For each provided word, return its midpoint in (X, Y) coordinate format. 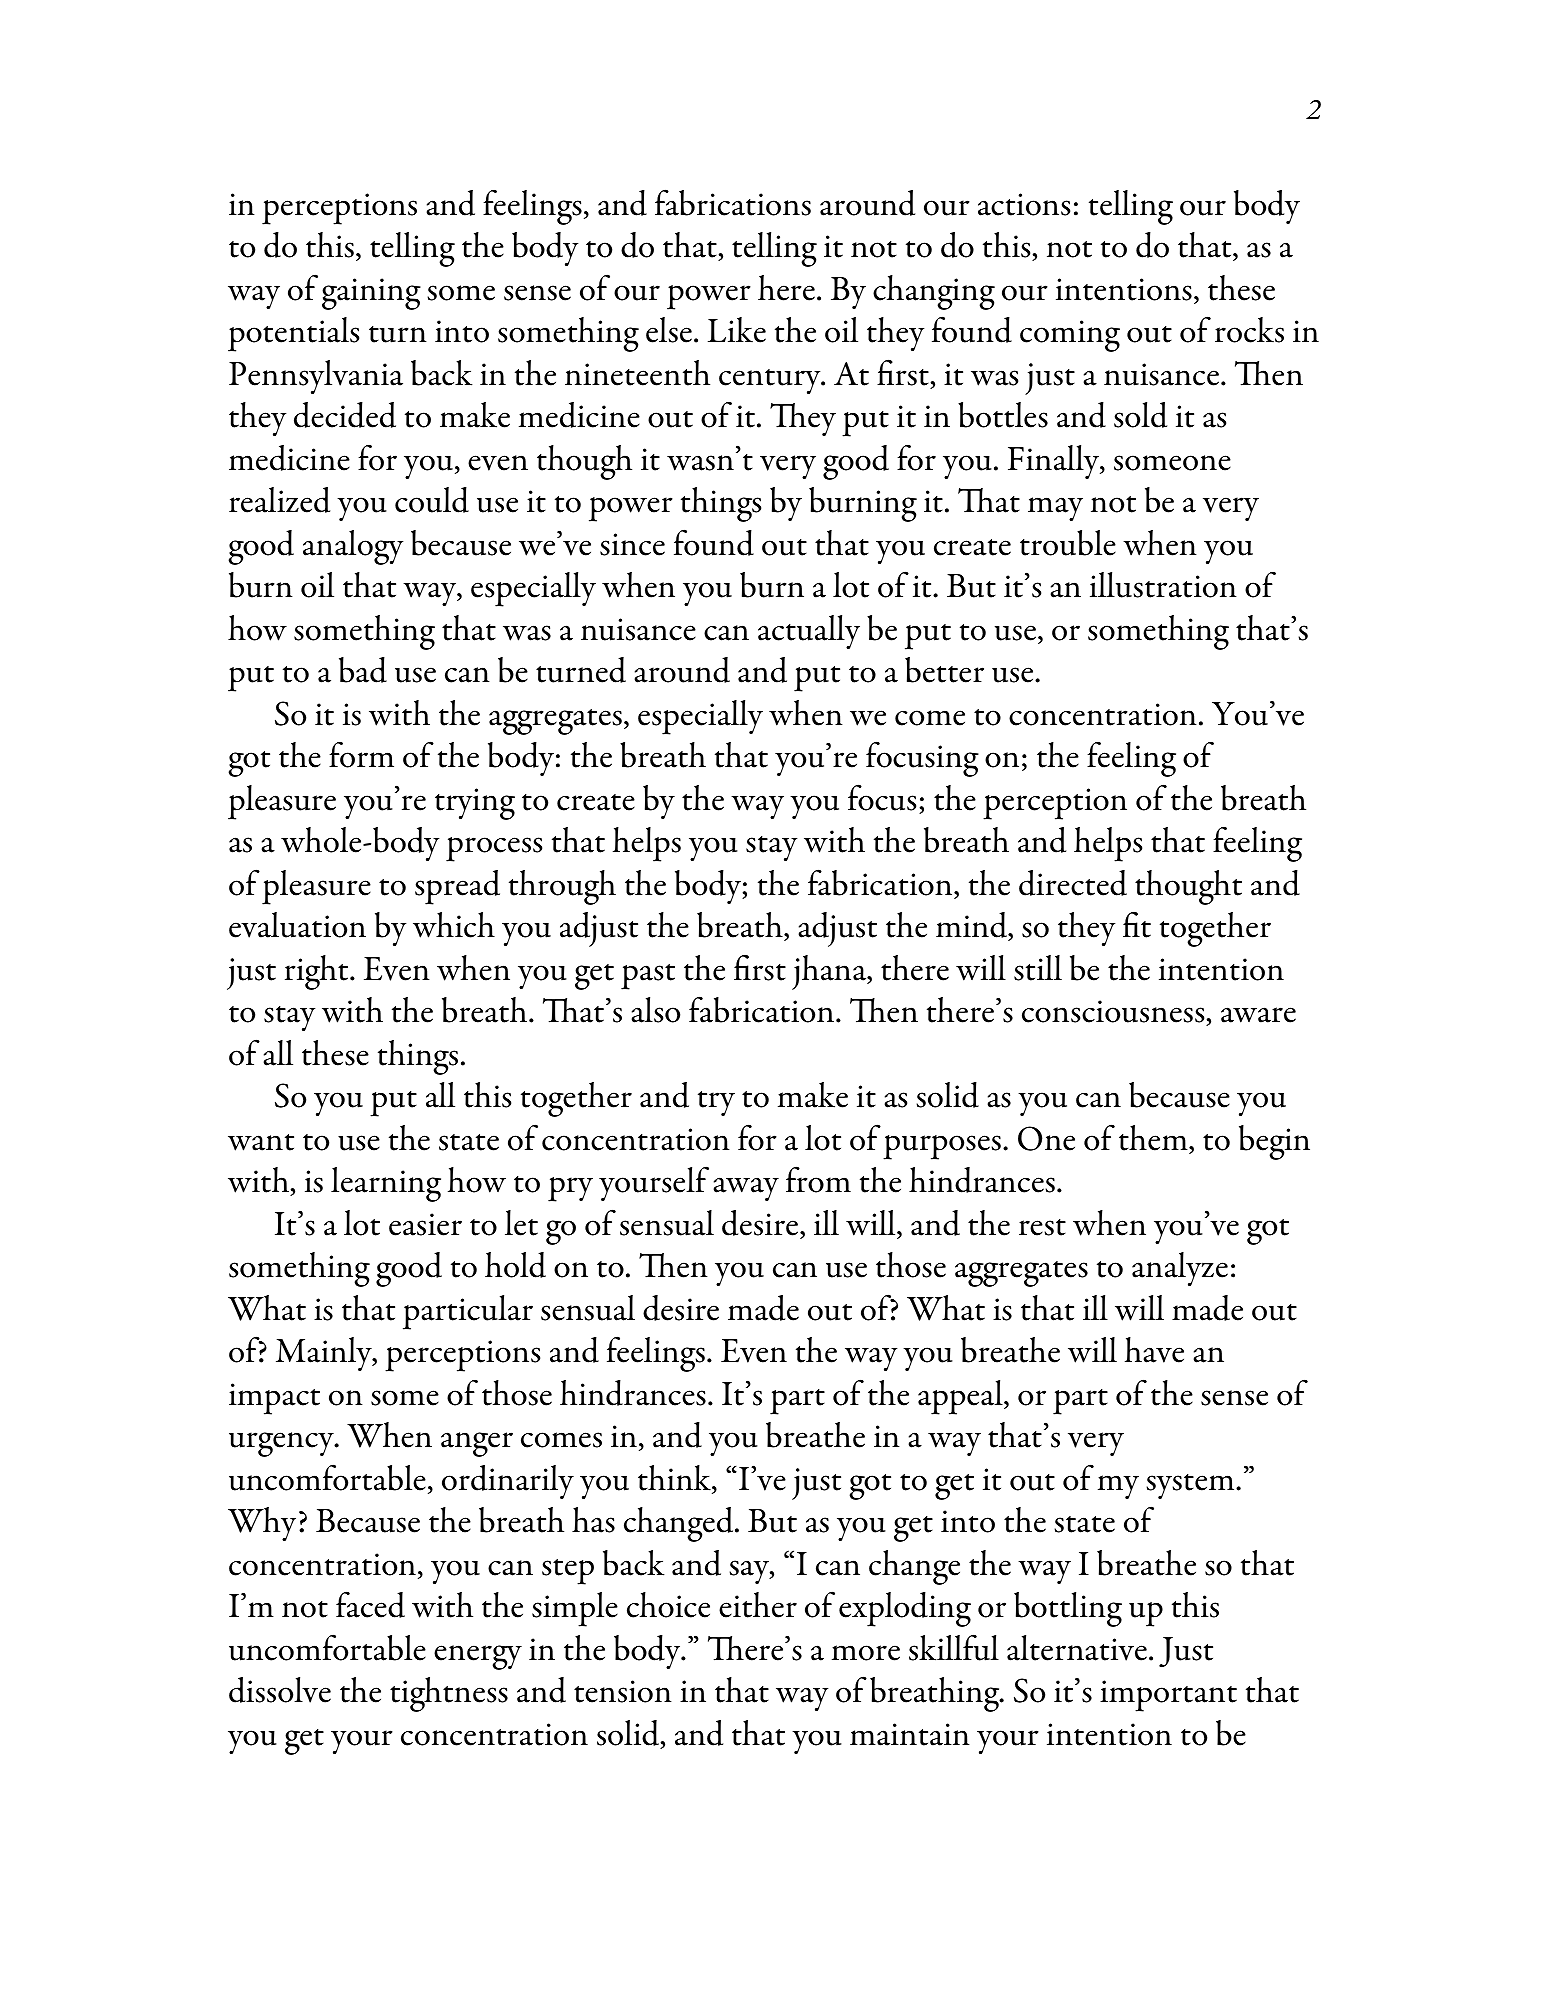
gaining (371, 294)
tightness (449, 1694)
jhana (830, 972)
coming (1070, 336)
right (318, 972)
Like (737, 330)
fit (1137, 924)
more (866, 1653)
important (1168, 1696)
